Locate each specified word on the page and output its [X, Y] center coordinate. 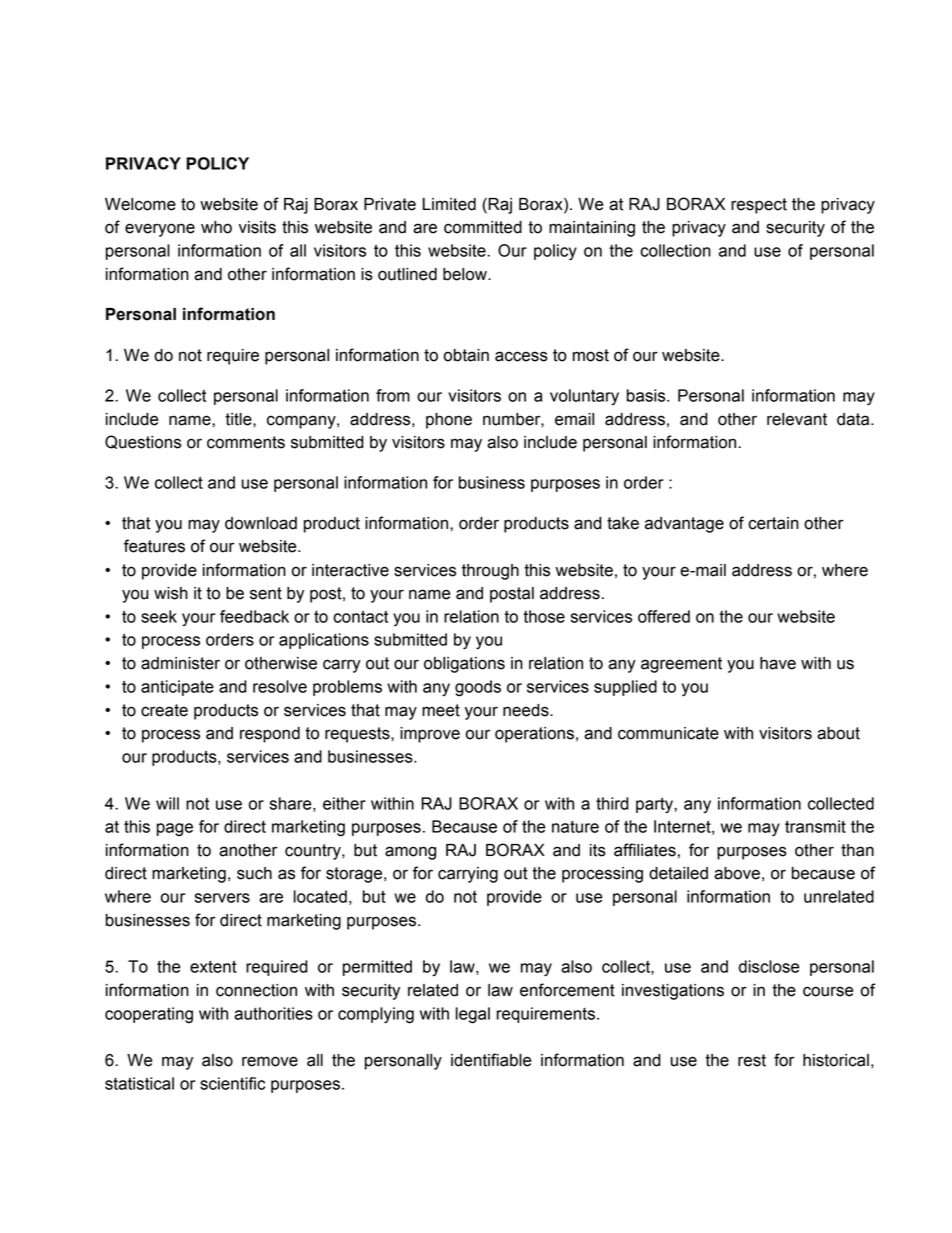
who [216, 227]
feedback [254, 616]
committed [483, 227]
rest [752, 1060]
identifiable [491, 1060]
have [778, 663]
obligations [464, 665]
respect [759, 206]
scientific [232, 1083]
